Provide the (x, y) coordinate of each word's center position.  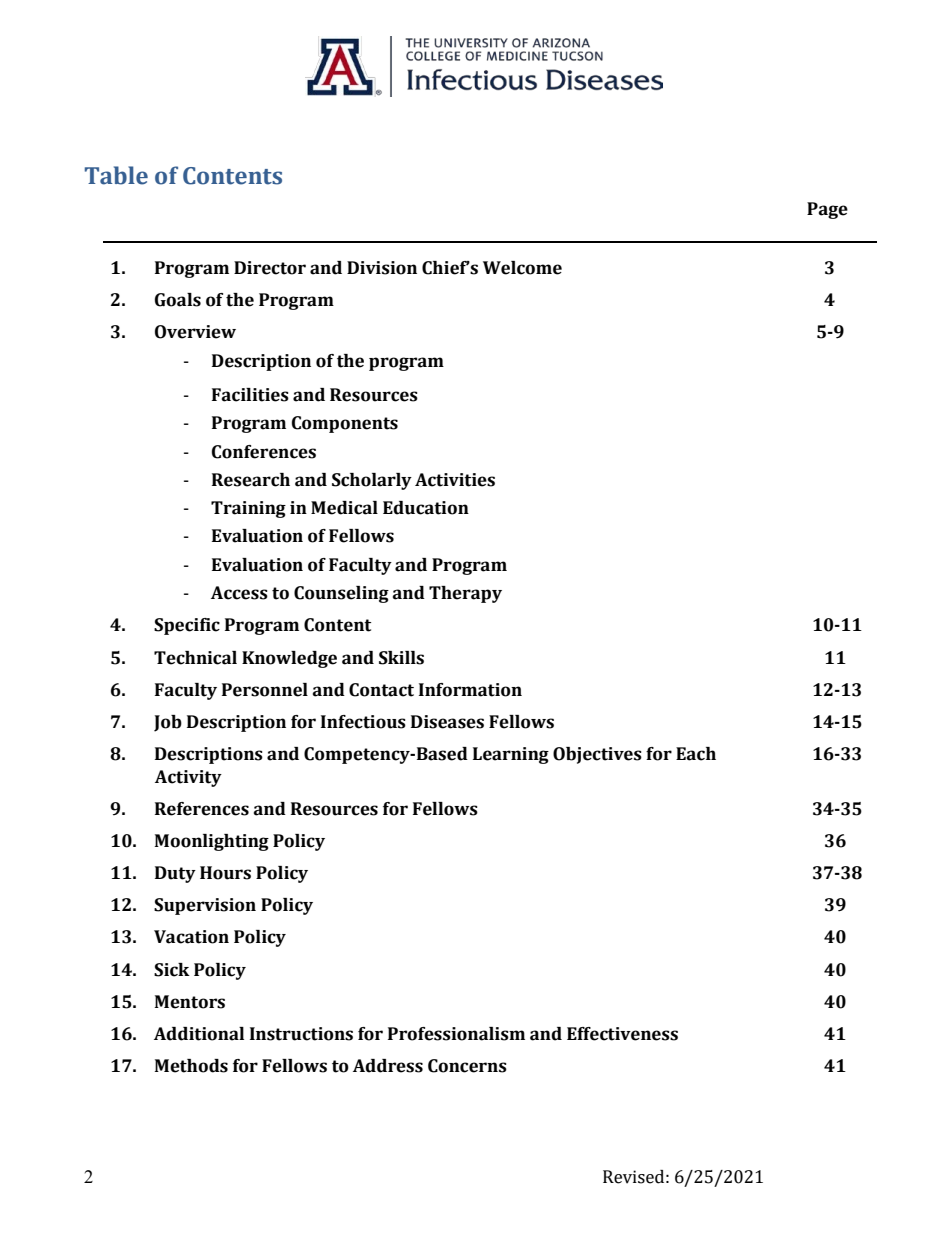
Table (116, 175)
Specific (187, 626)
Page (827, 210)
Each (696, 754)
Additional (199, 1034)
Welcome (522, 268)
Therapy (465, 594)
